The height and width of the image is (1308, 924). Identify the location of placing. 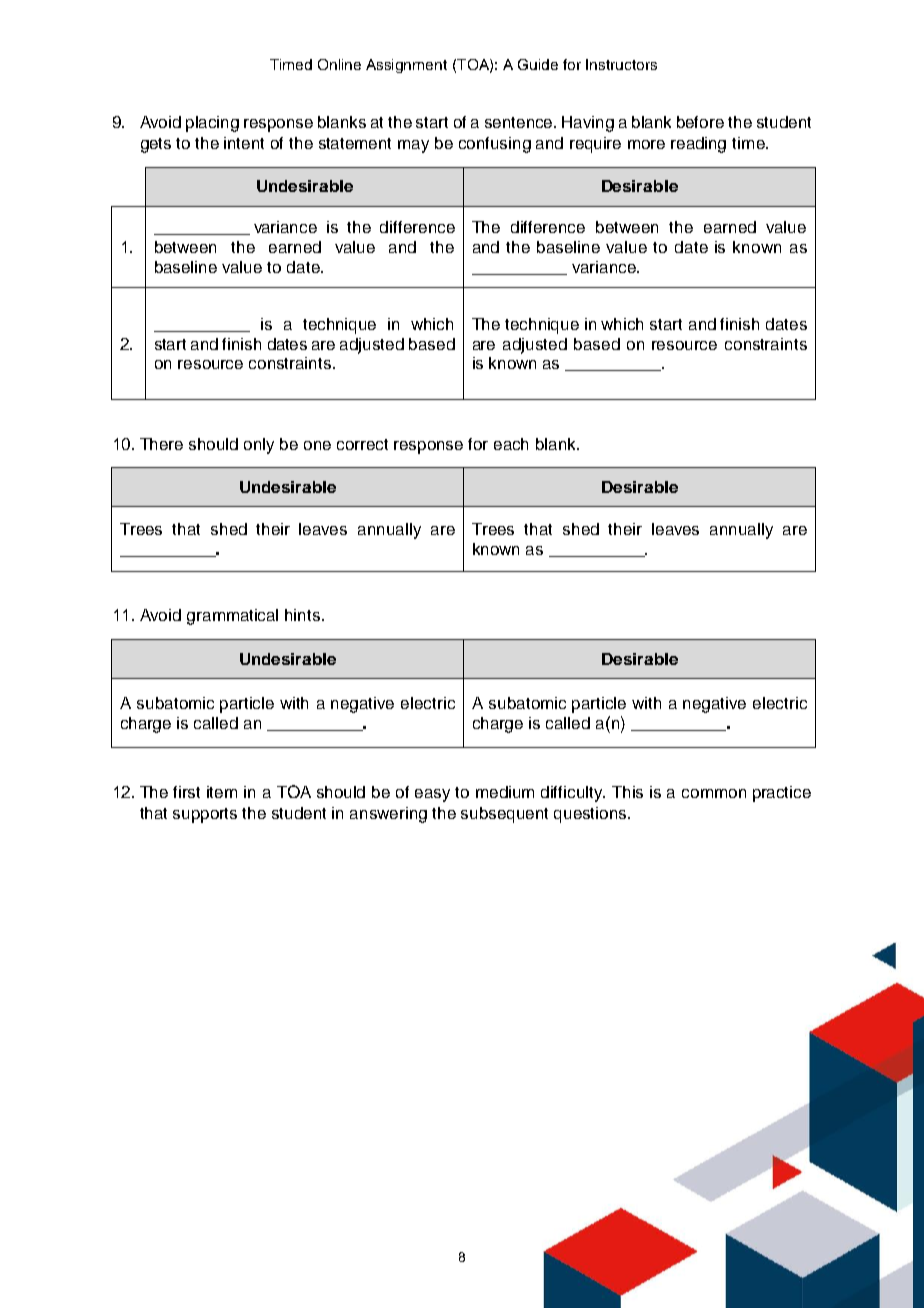
(212, 124).
